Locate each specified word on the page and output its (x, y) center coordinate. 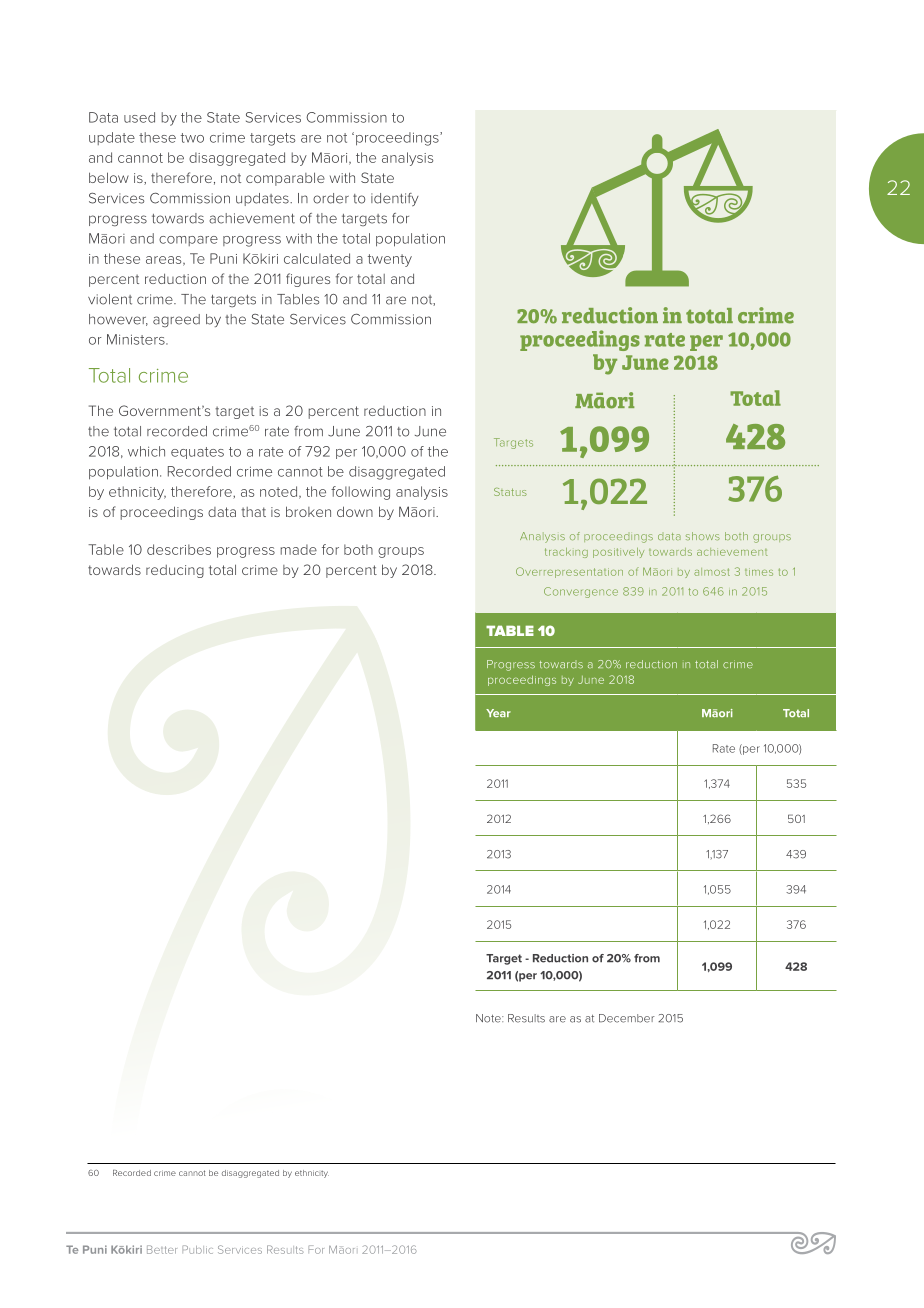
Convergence (581, 592)
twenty (390, 260)
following (360, 493)
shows (703, 536)
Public (197, 1249)
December (627, 1018)
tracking (566, 553)
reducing (175, 571)
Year (498, 713)
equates (197, 453)
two (192, 138)
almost (712, 572)
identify (395, 199)
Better (162, 1249)
